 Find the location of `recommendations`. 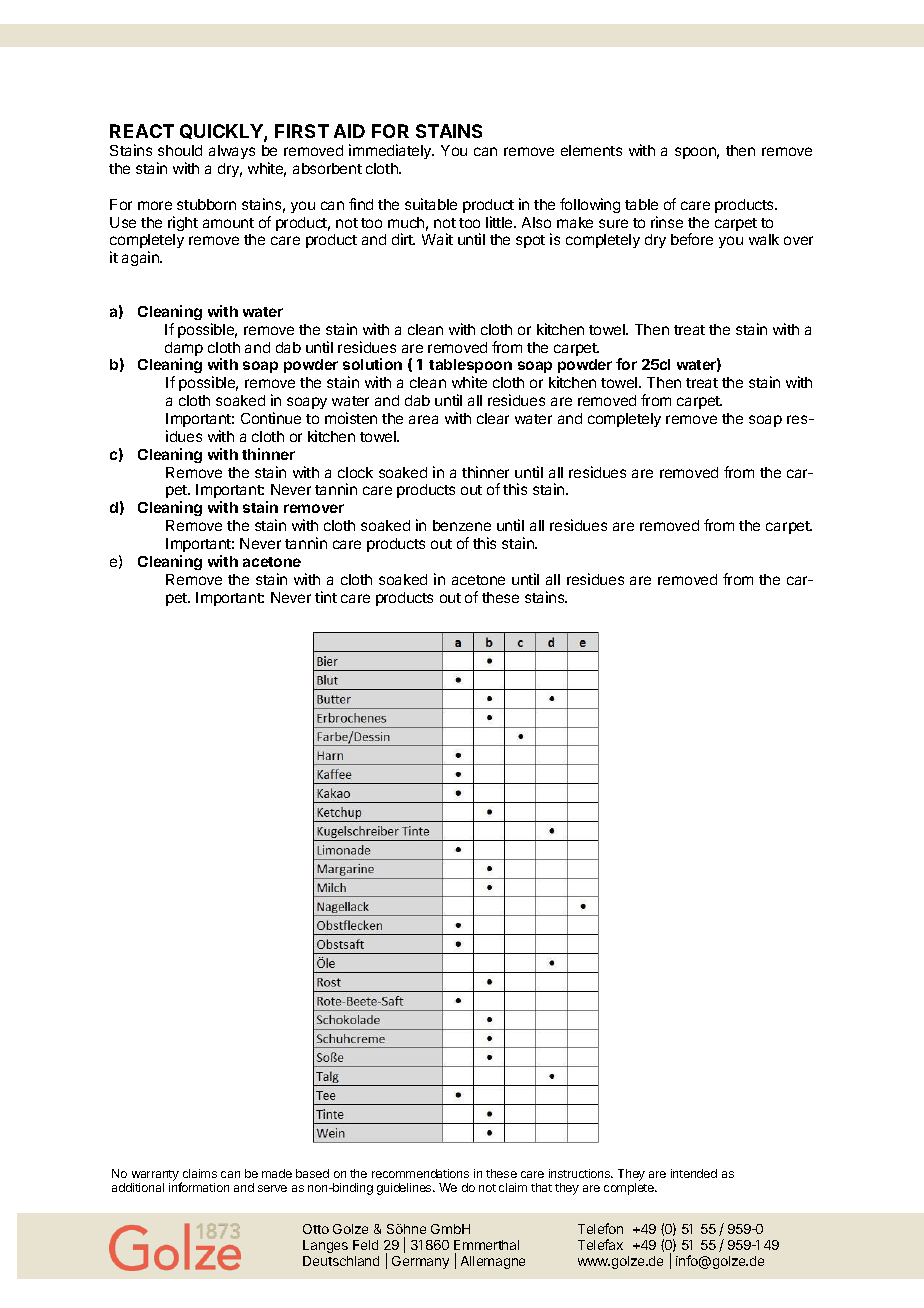

recommendations is located at coordinates (420, 1173).
